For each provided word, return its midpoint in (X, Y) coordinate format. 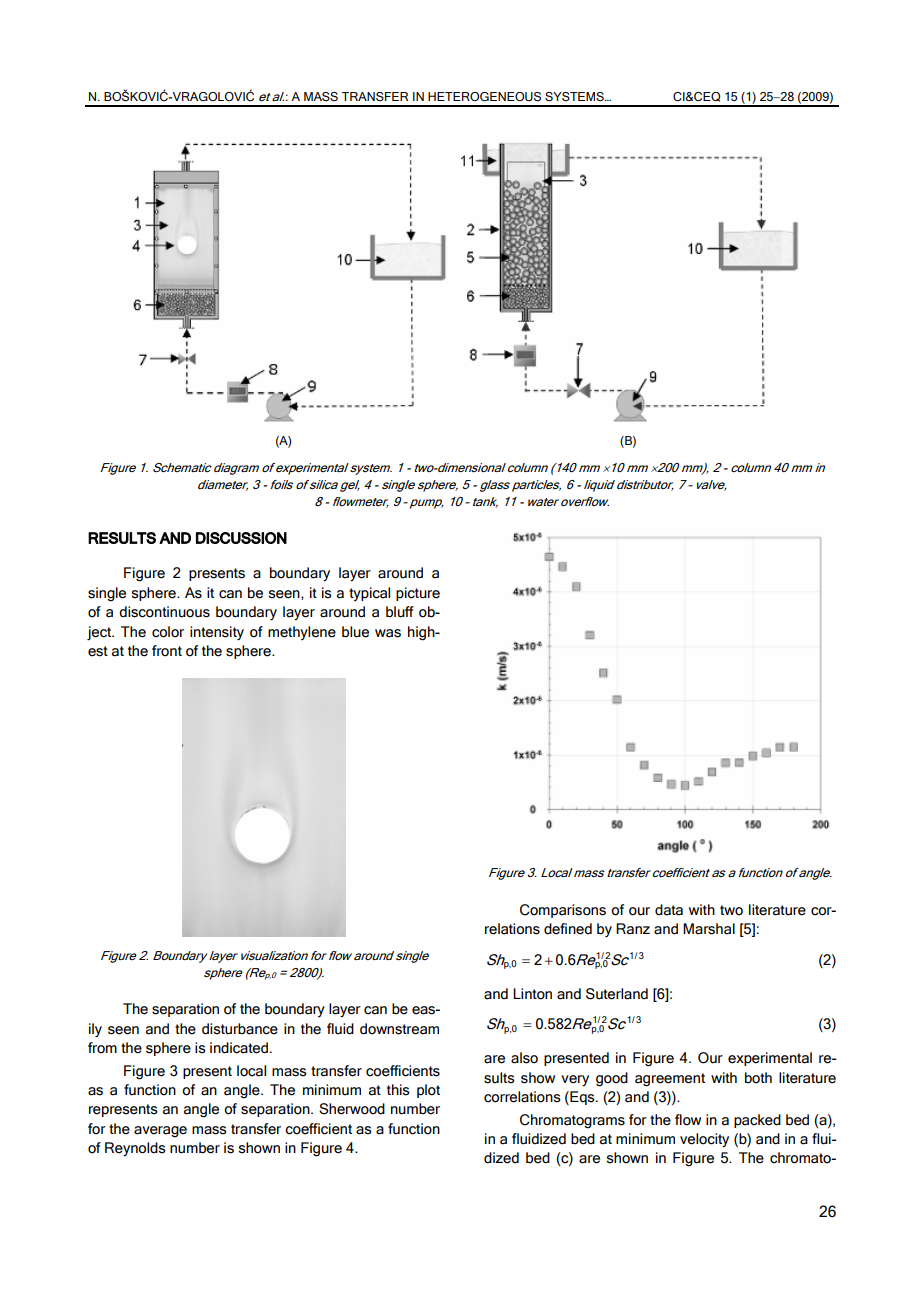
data (669, 910)
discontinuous (164, 612)
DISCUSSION (241, 538)
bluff (400, 612)
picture (418, 594)
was (388, 633)
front (167, 651)
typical (369, 594)
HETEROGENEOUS (484, 97)
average (160, 1132)
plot (428, 1091)
